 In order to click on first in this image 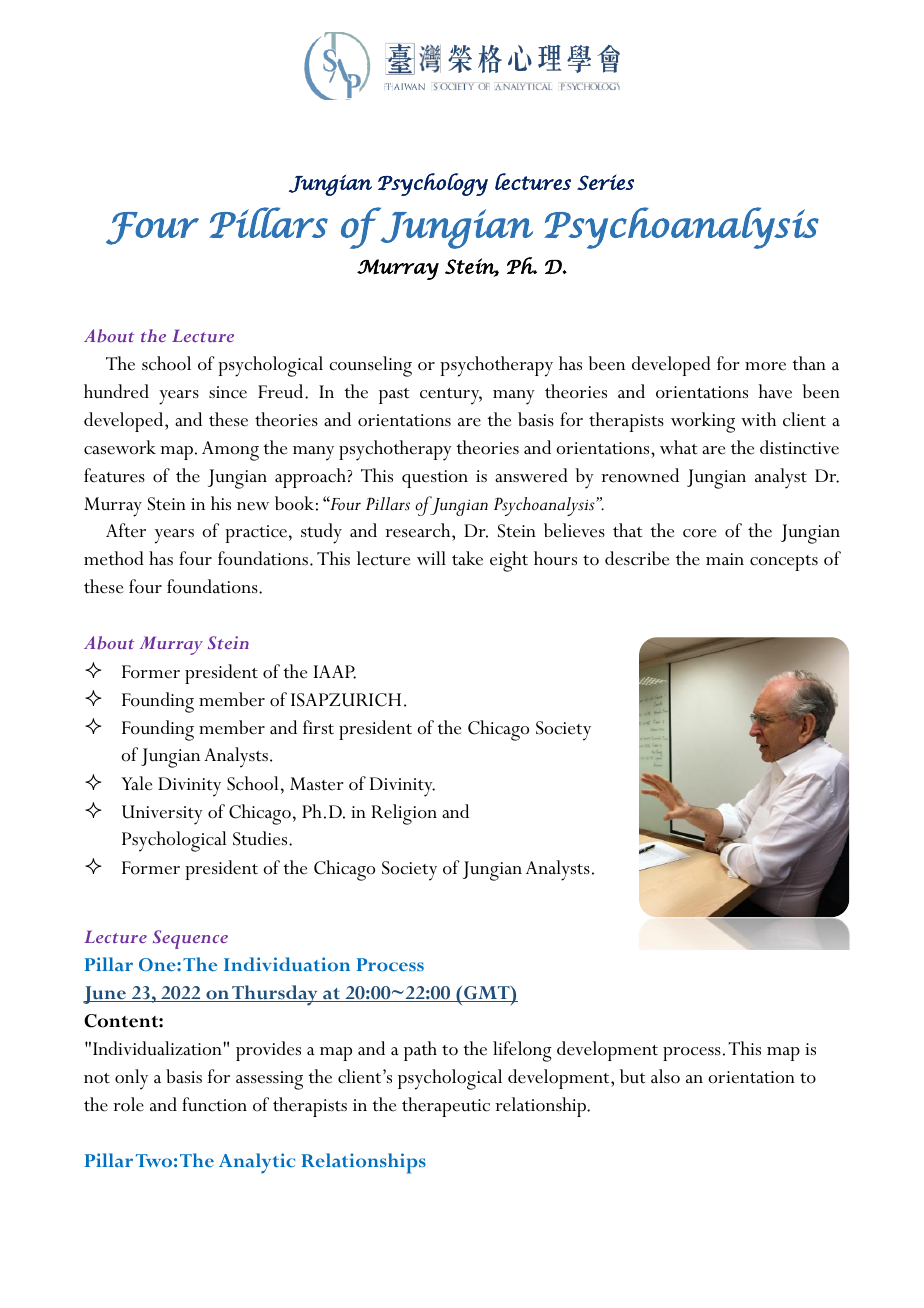, I will do `click(318, 727)`.
